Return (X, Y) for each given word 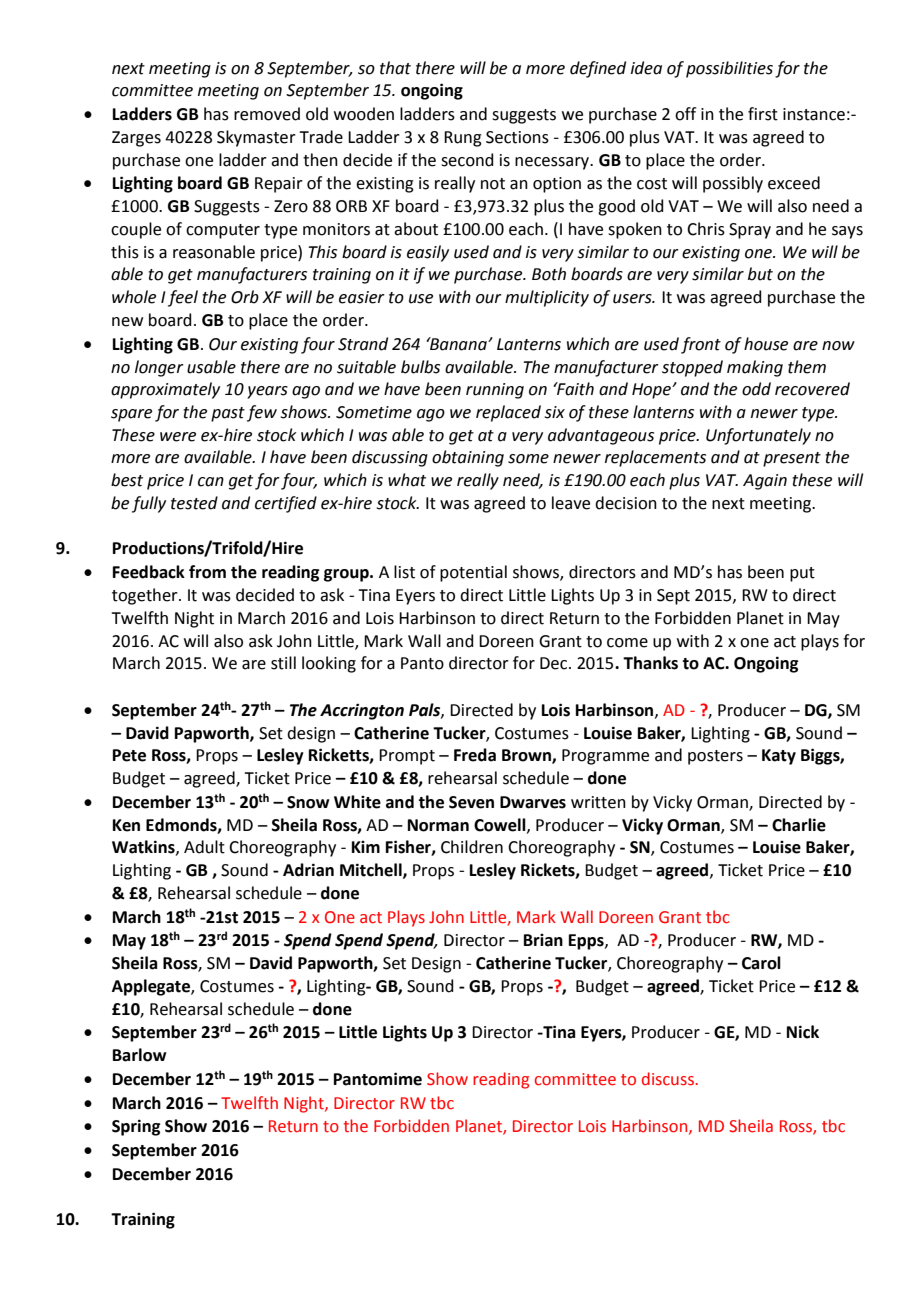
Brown (527, 756)
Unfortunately (758, 436)
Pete (129, 755)
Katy (779, 757)
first (763, 114)
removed (267, 114)
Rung (463, 139)
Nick (803, 1032)
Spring (136, 1127)
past (228, 414)
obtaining (468, 458)
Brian (543, 940)
